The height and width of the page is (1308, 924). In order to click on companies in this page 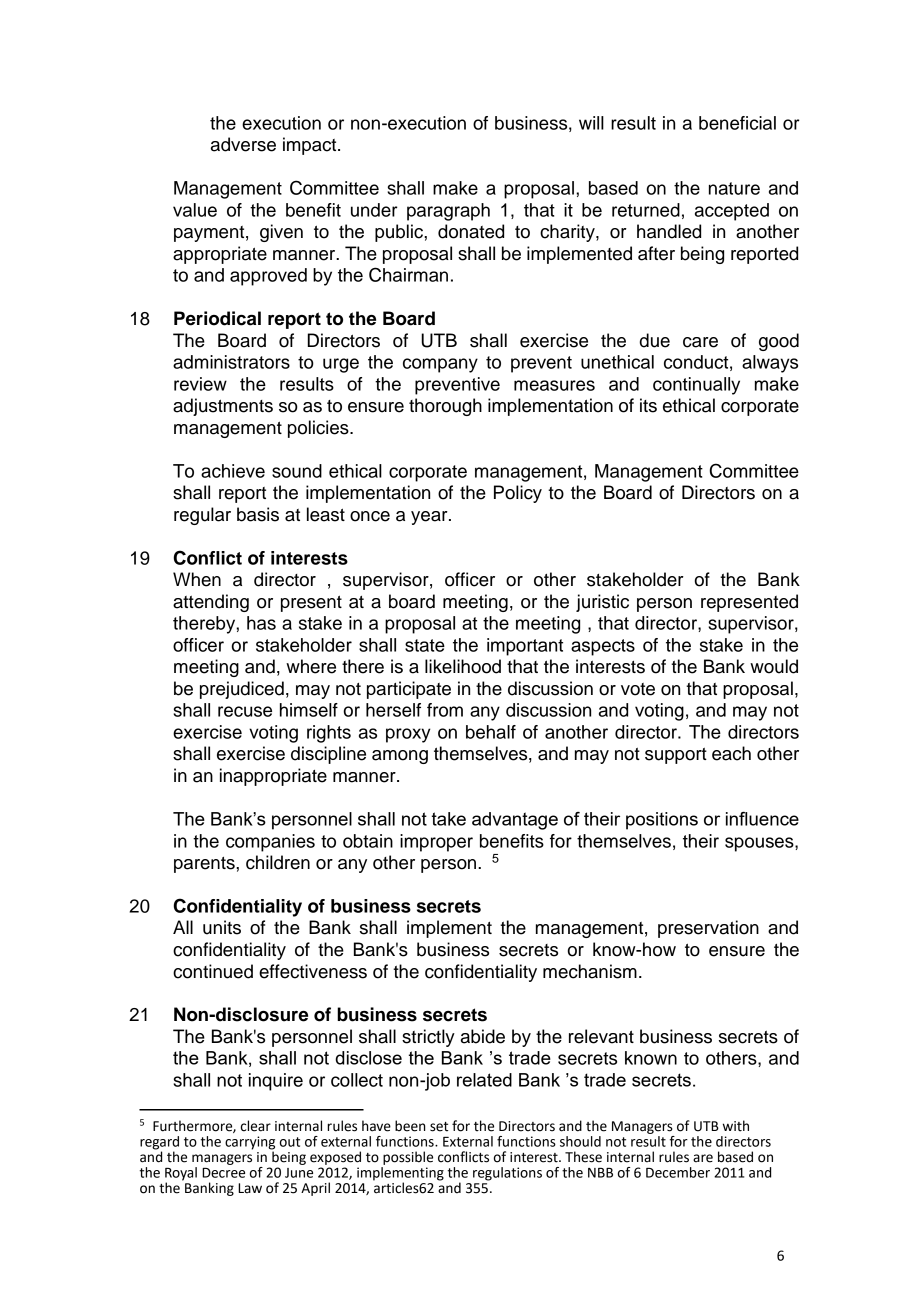, I will do `click(270, 843)`.
